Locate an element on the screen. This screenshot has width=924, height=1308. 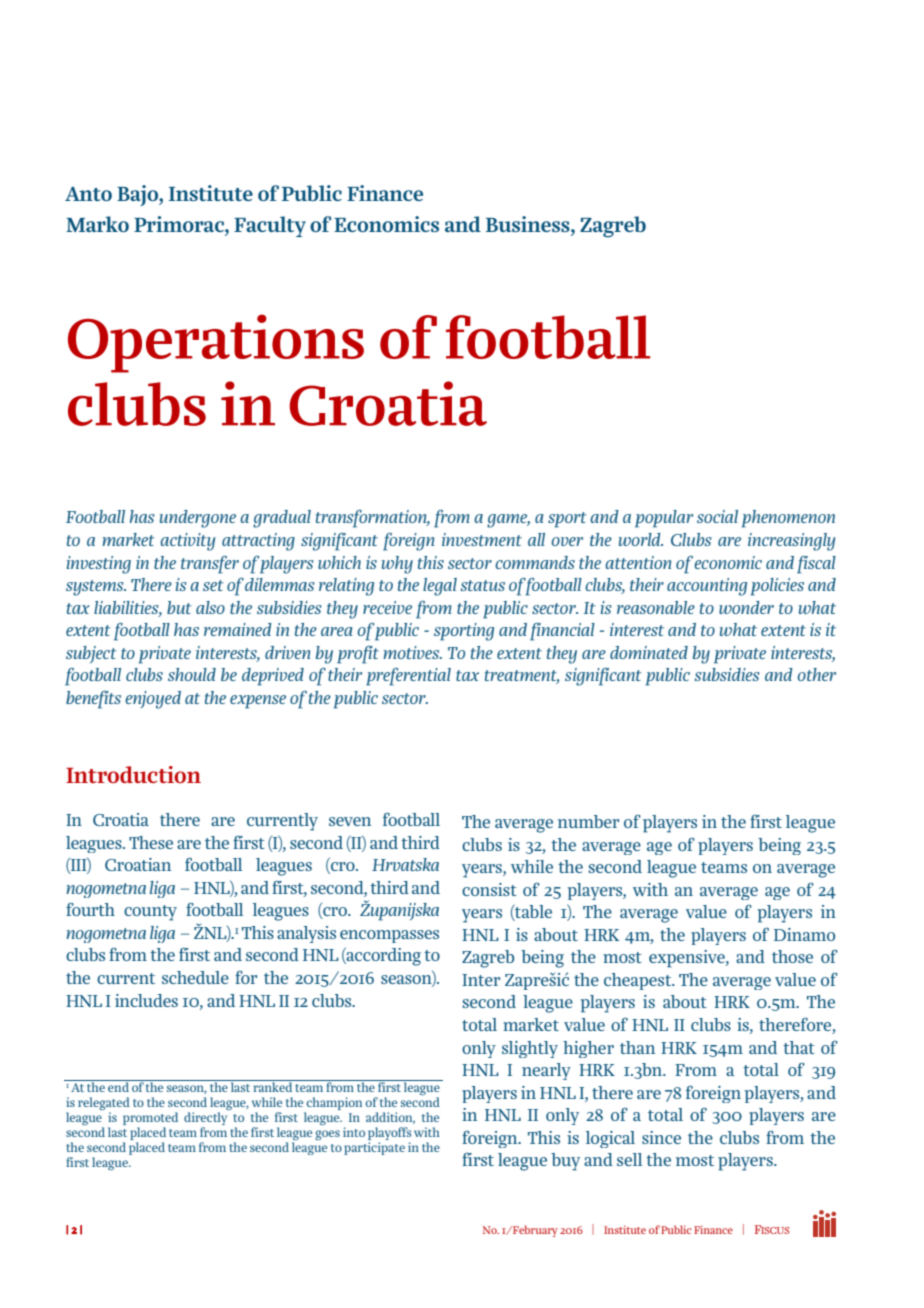
These is located at coordinates (151, 842).
